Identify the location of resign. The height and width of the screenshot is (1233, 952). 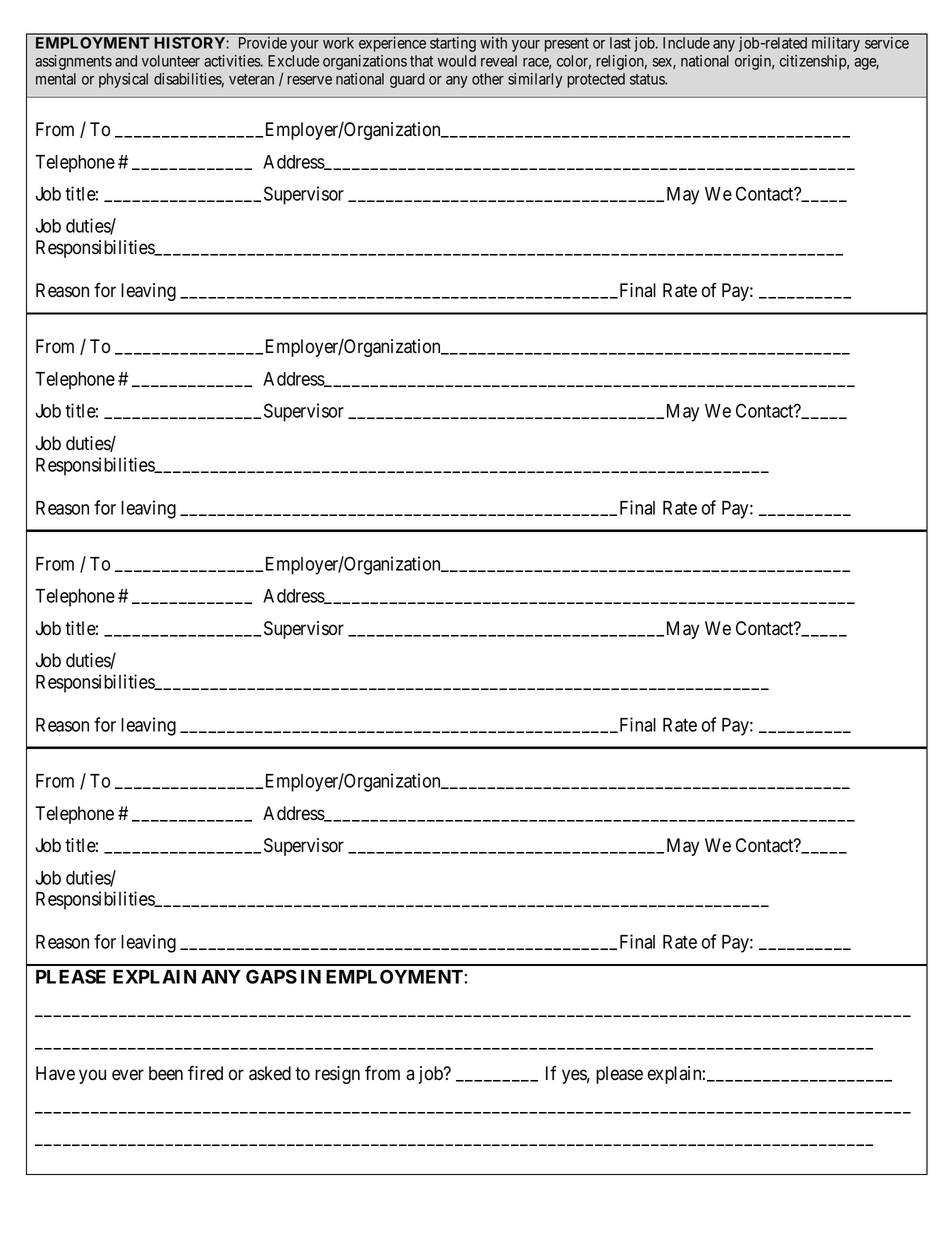
(337, 1075).
